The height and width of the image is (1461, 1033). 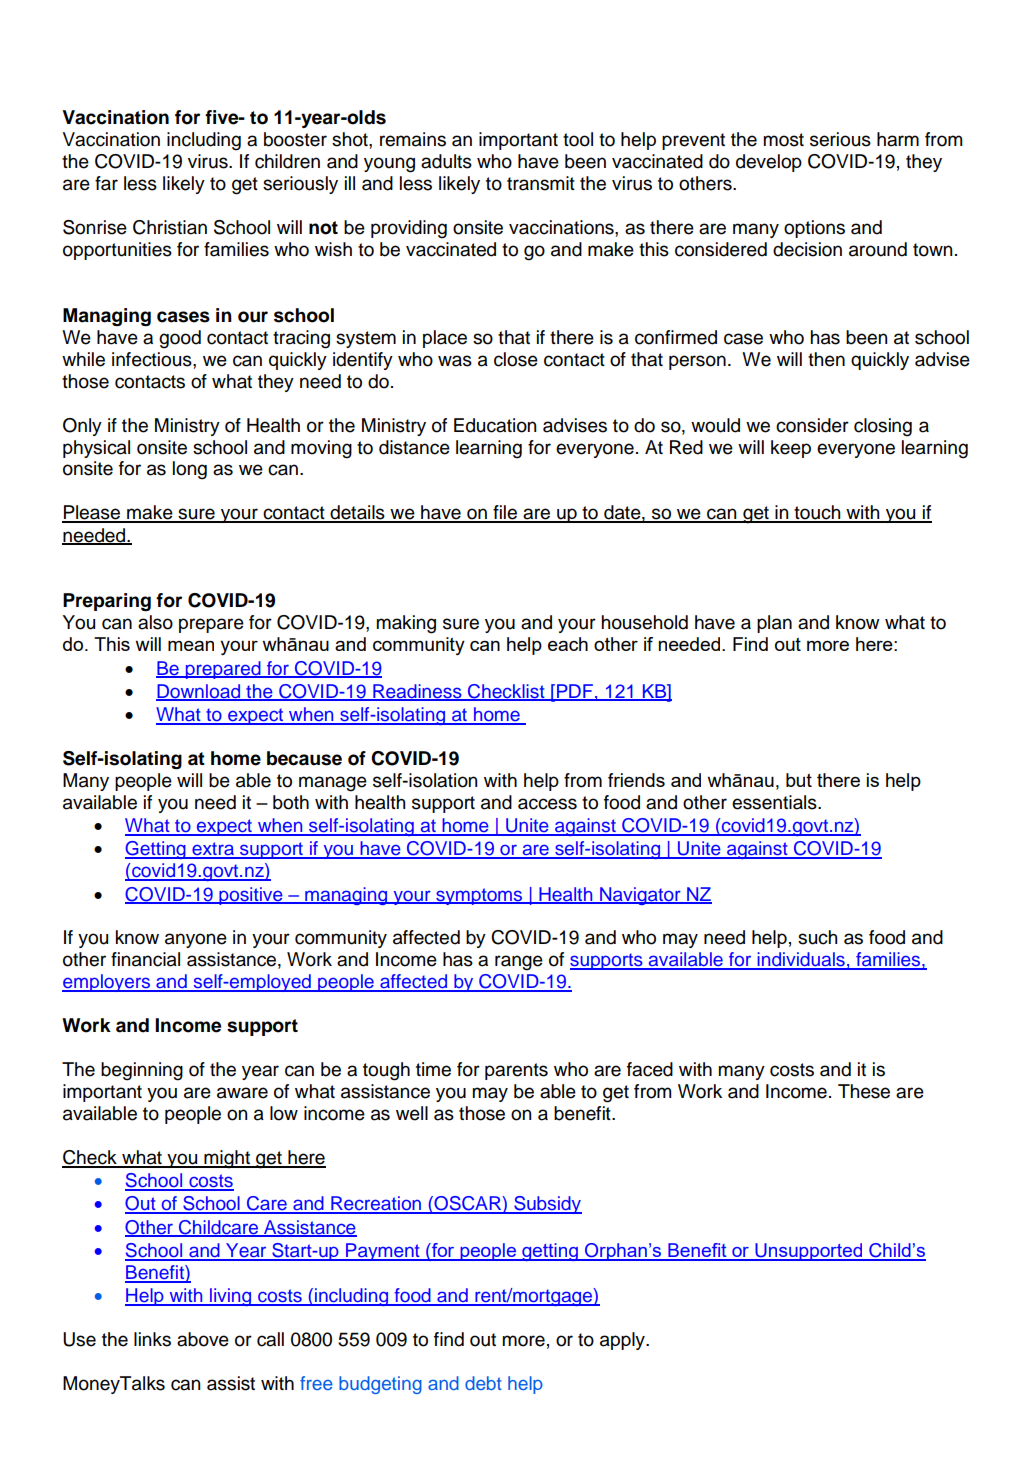 What do you see at coordinates (433, 1069) in the image?
I see `time` at bounding box center [433, 1069].
